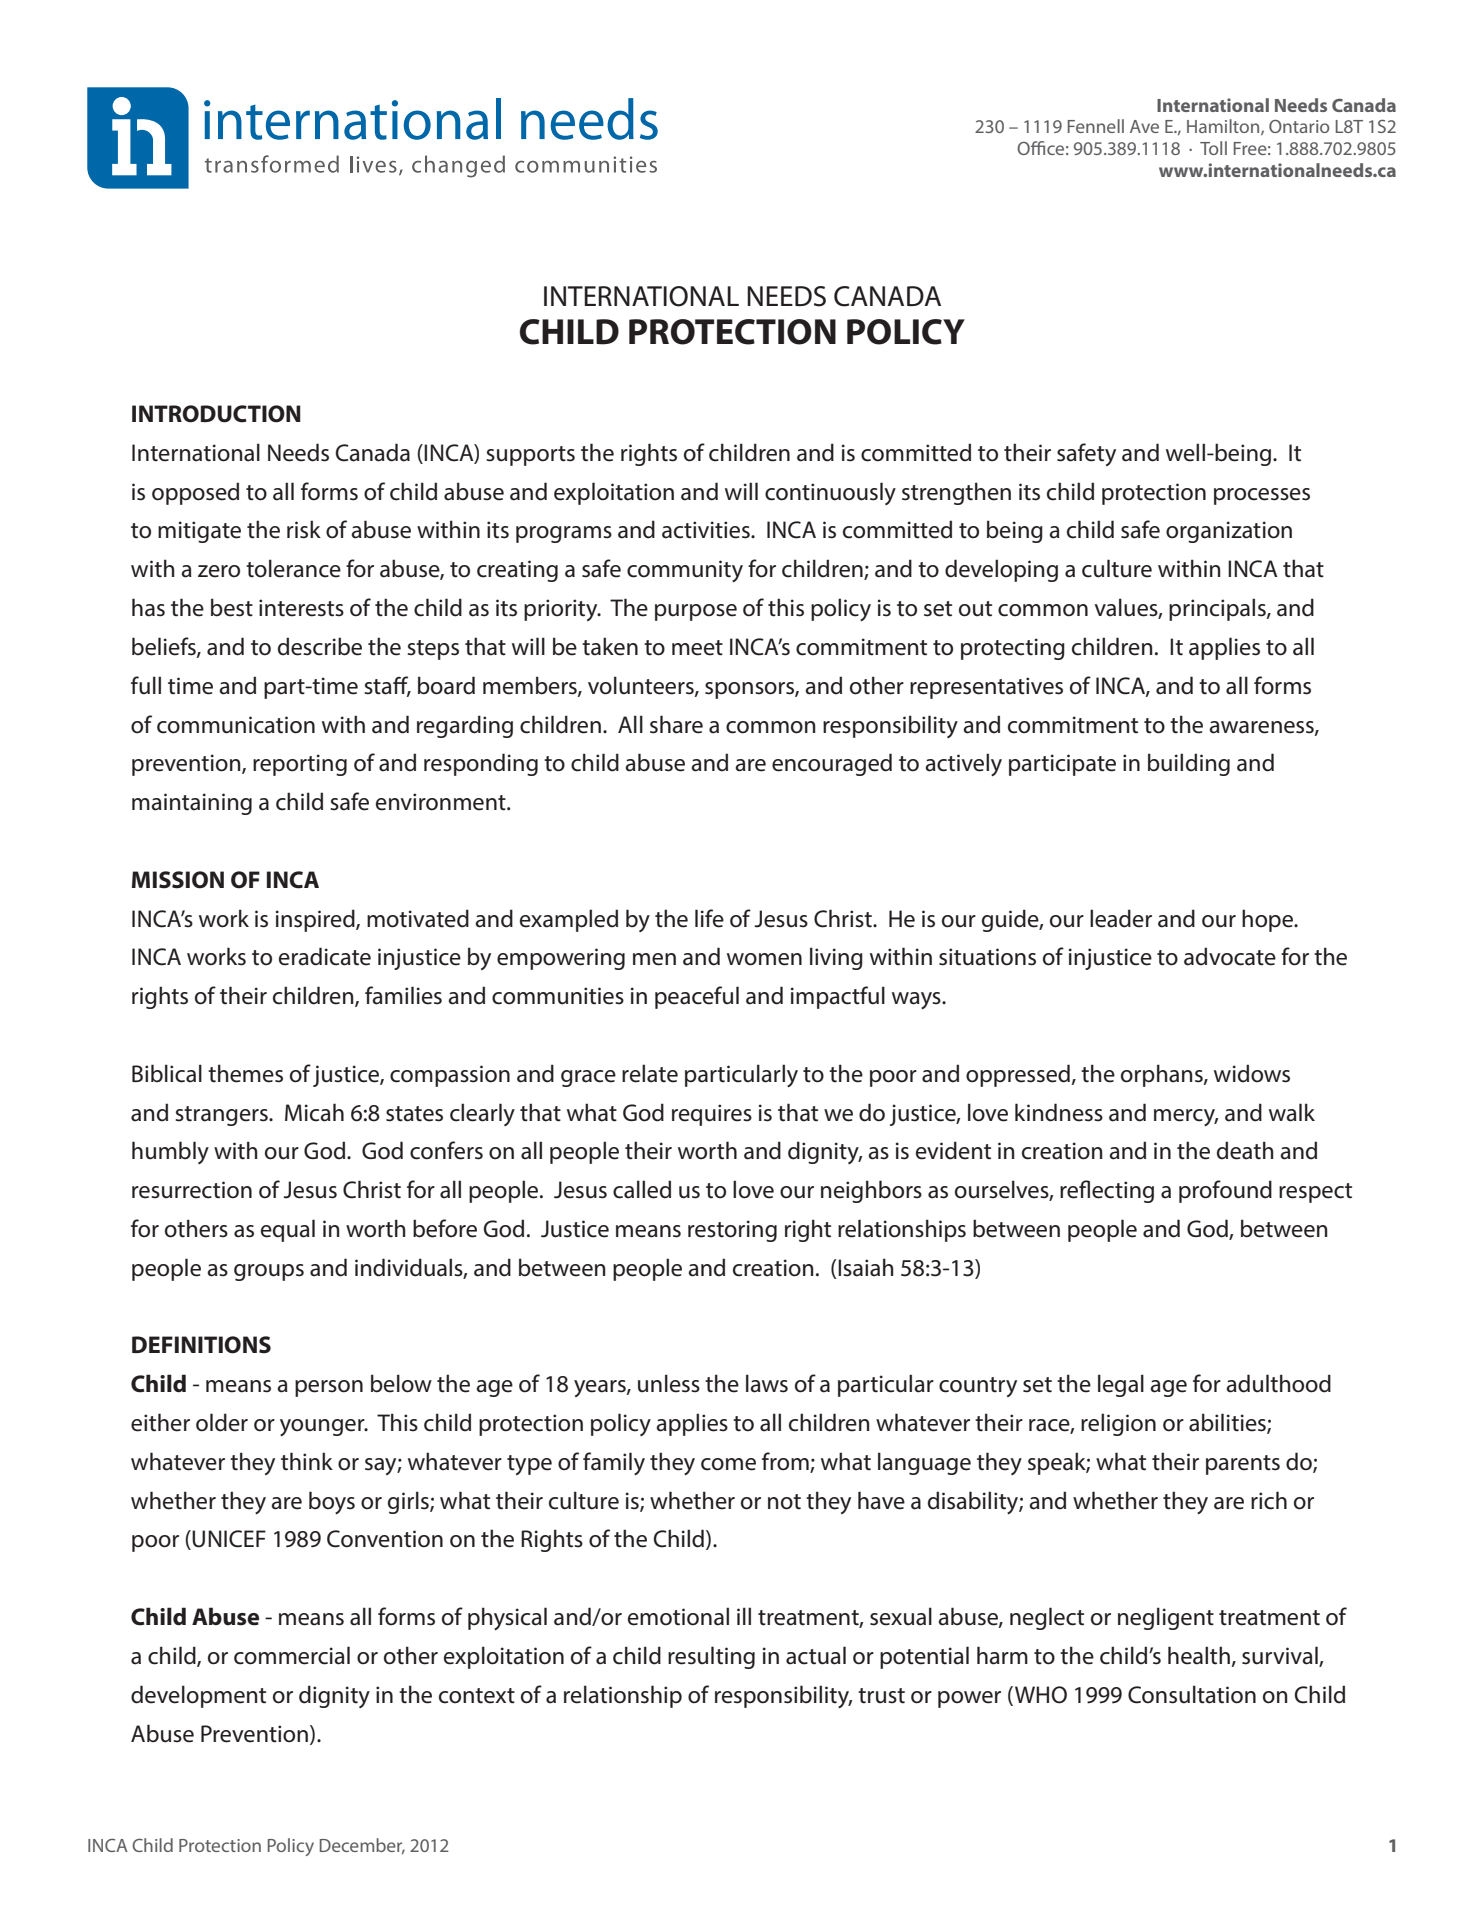  Describe the element at coordinates (293, 568) in the screenshot. I see `tolerance` at that location.
